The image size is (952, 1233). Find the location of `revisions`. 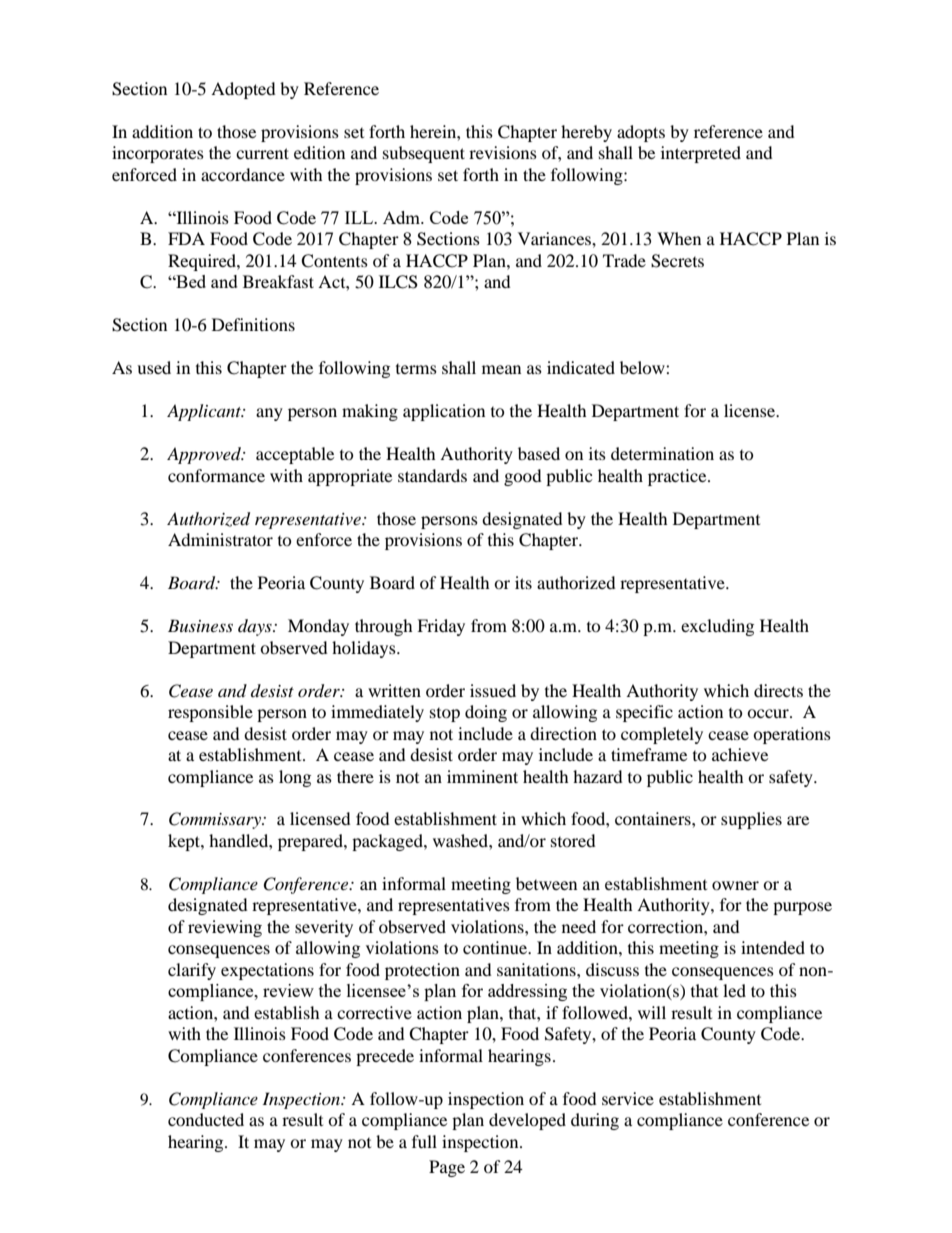

revisions is located at coordinates (503, 152).
